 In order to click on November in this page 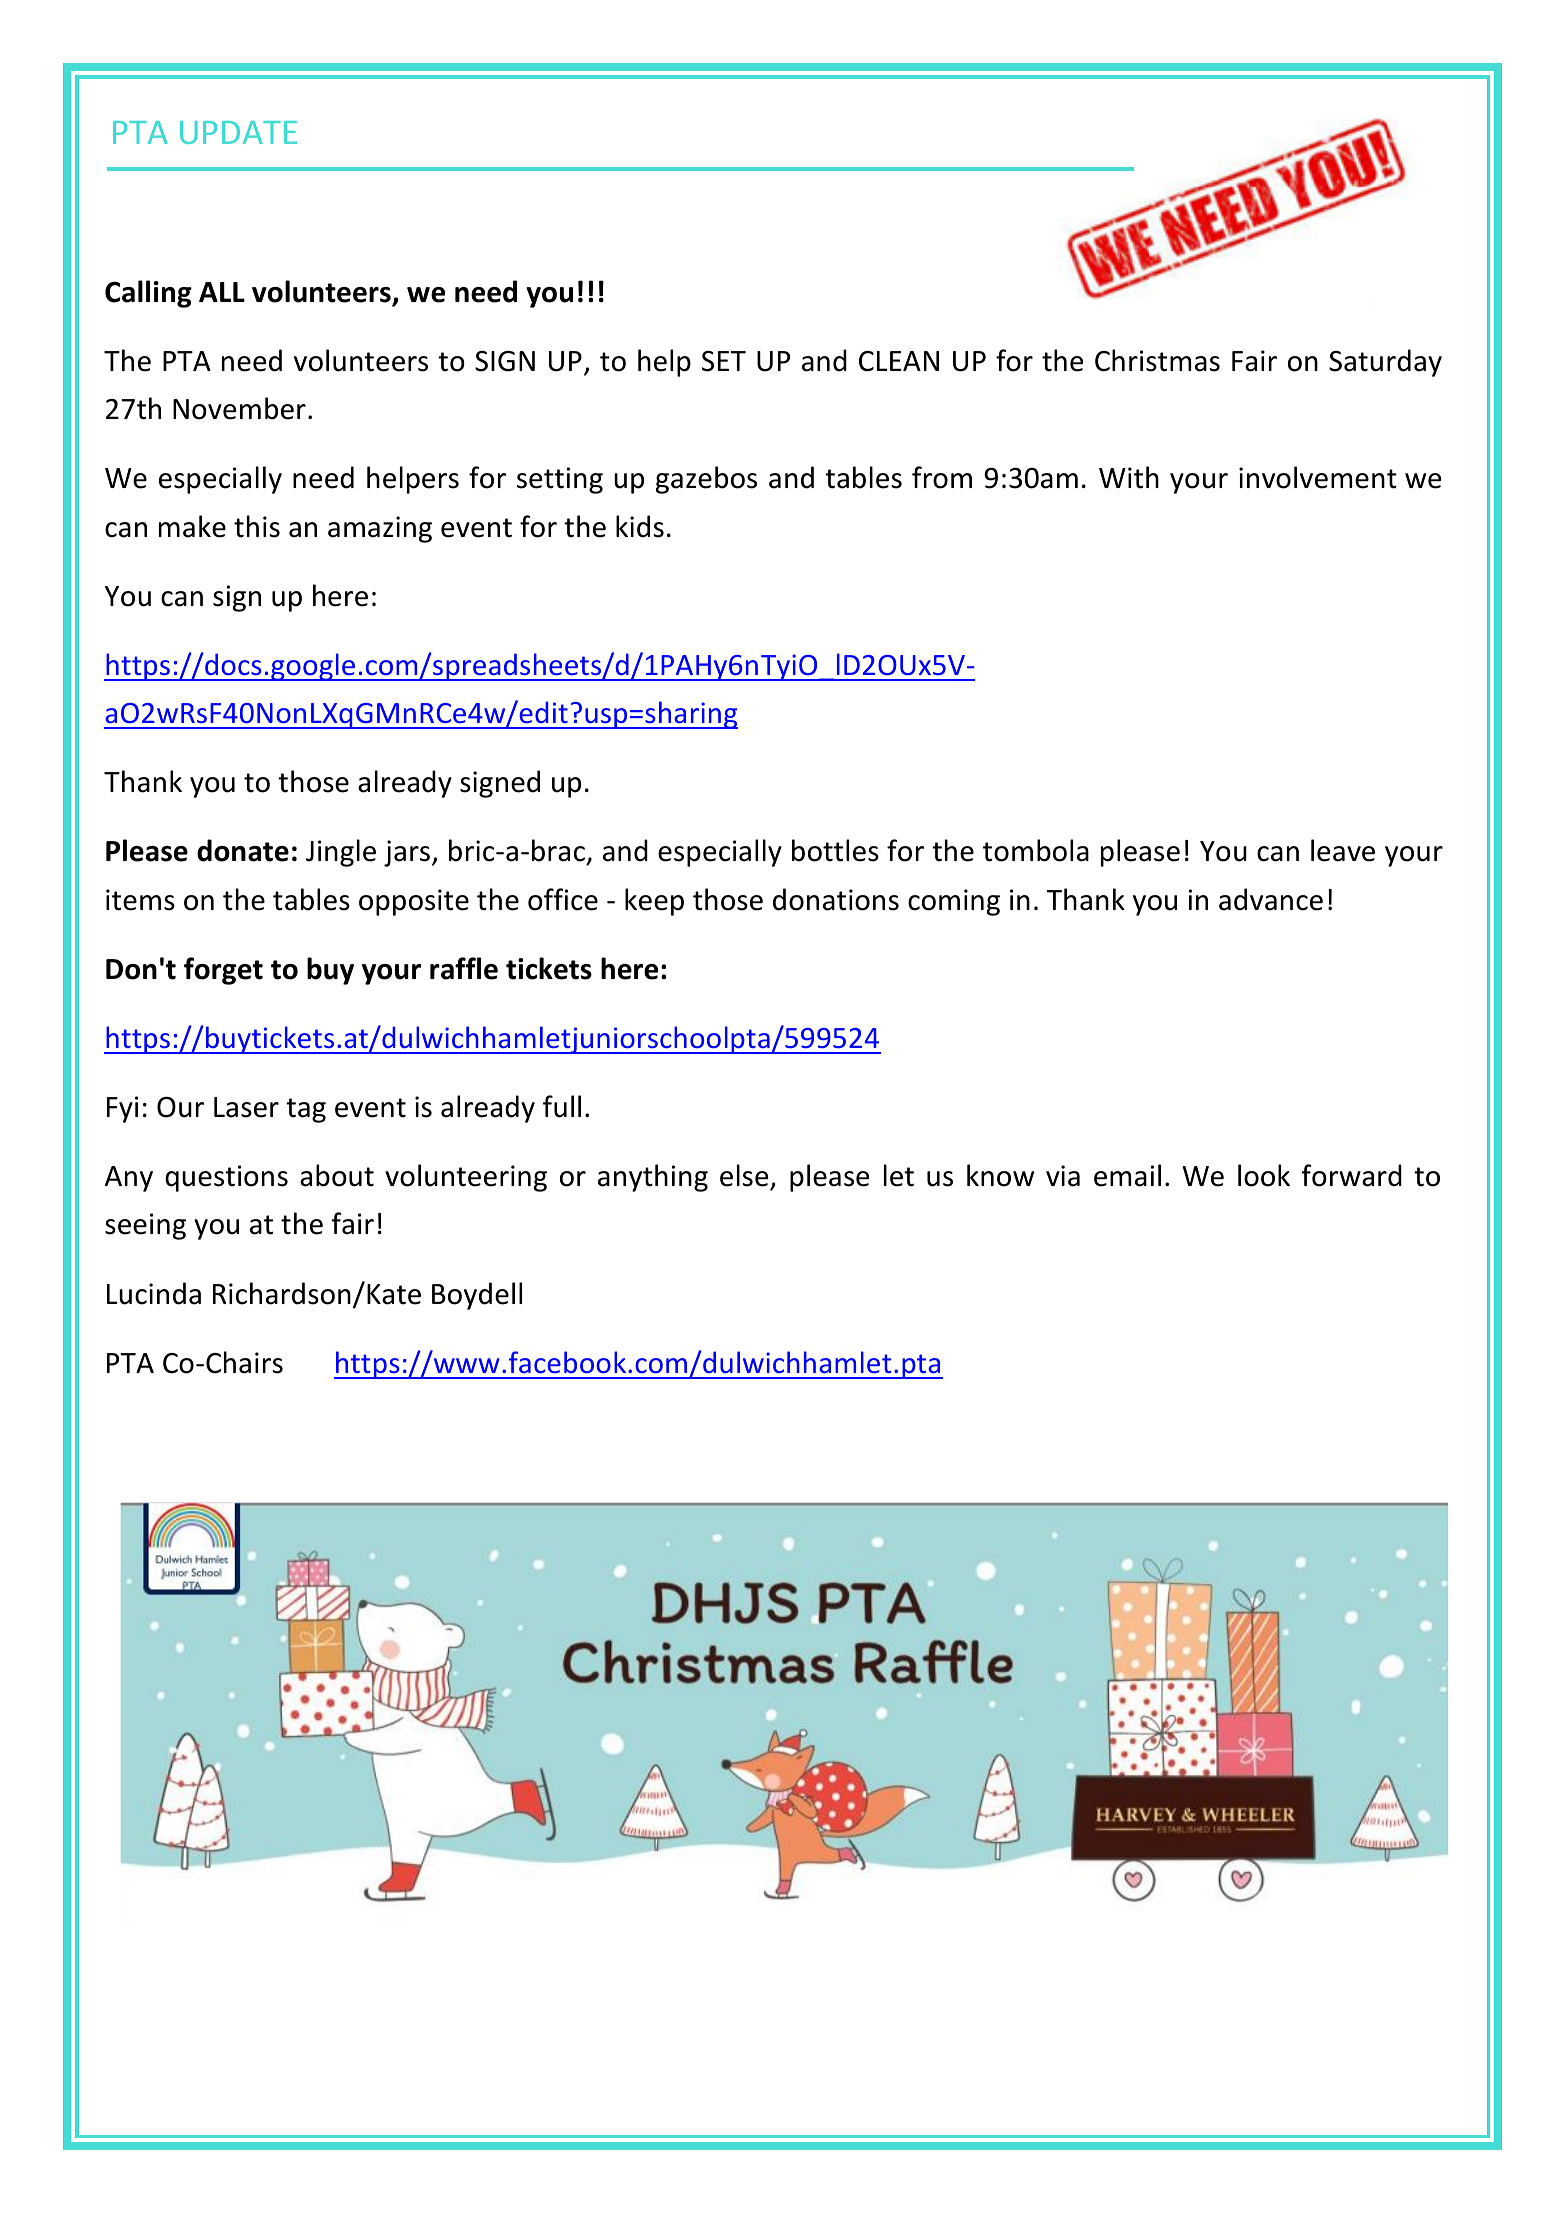, I will do `click(239, 408)`.
